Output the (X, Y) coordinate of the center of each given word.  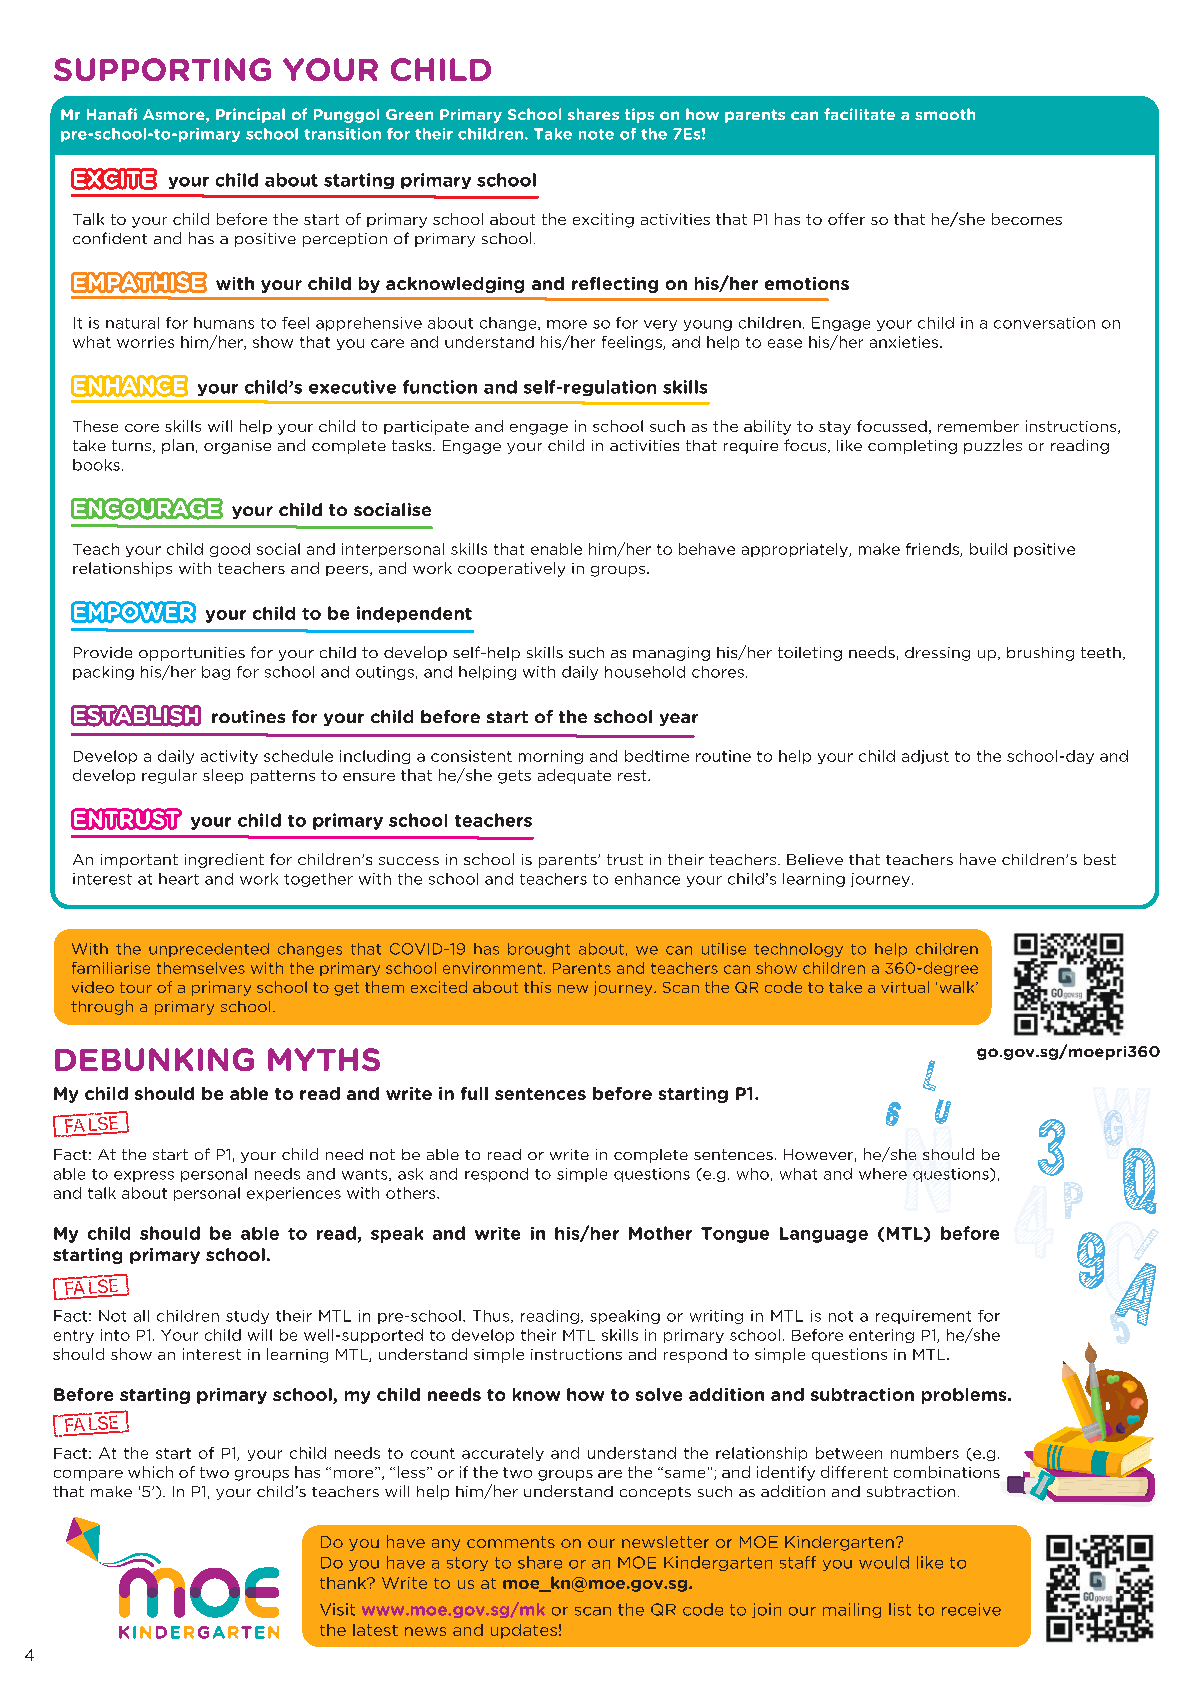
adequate (574, 776)
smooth (945, 114)
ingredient (224, 860)
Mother (660, 1233)
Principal (250, 115)
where (883, 1174)
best (1100, 859)
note (596, 134)
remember (978, 426)
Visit (337, 1609)
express (144, 1176)
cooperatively (511, 569)
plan (178, 446)
